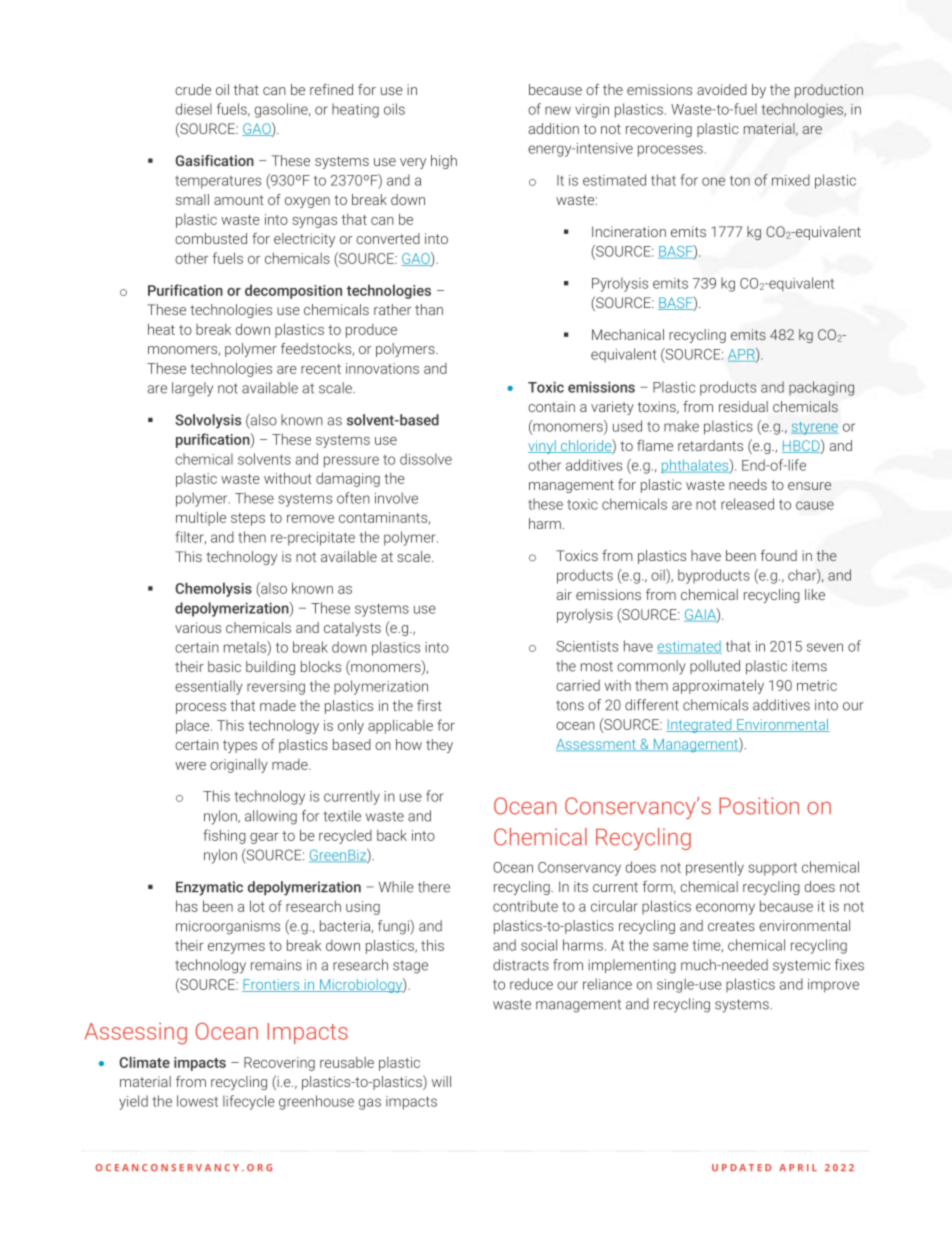  What do you see at coordinates (434, 887) in the screenshot?
I see `there` at bounding box center [434, 887].
